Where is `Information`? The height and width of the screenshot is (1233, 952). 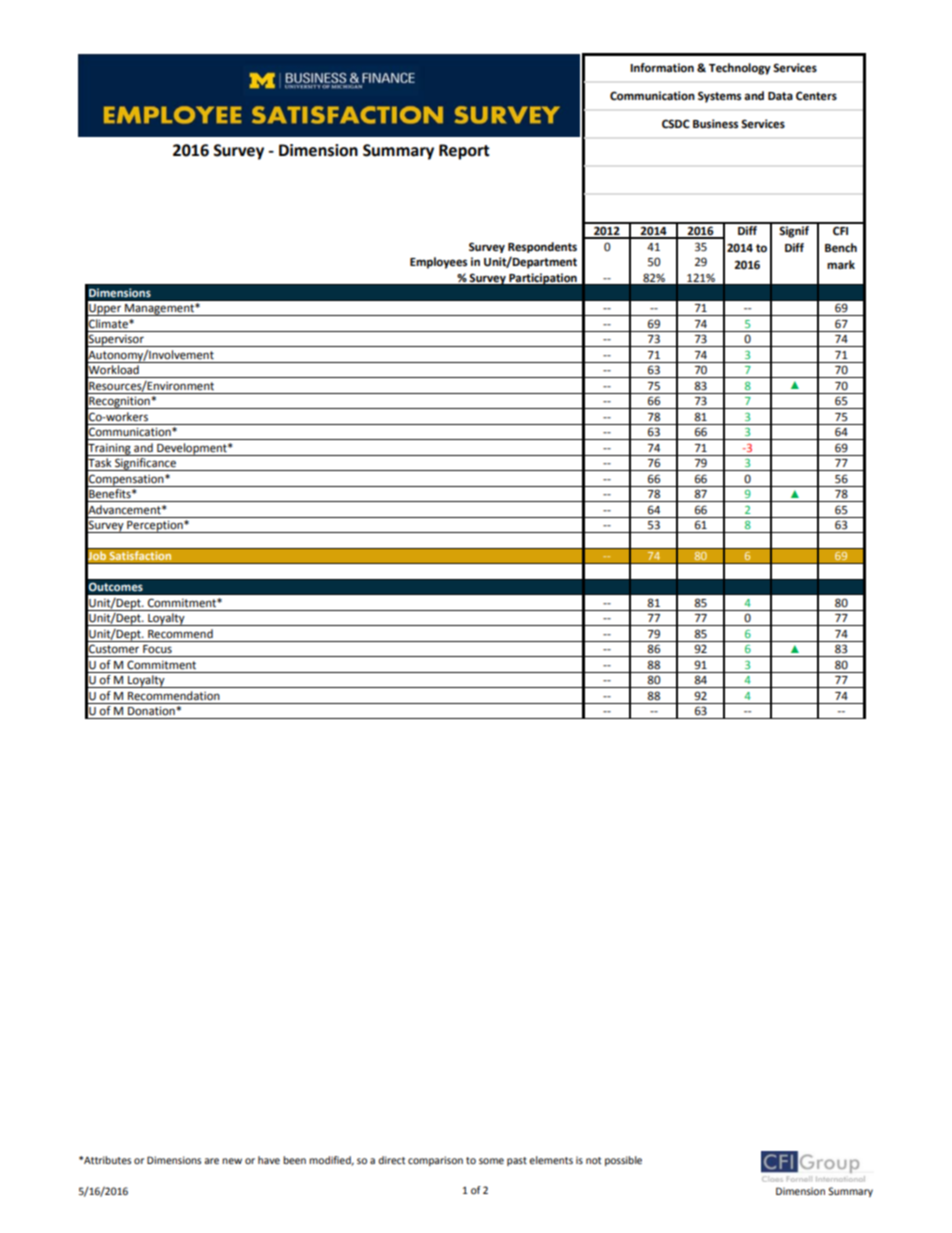 Information is located at coordinates (662, 68).
